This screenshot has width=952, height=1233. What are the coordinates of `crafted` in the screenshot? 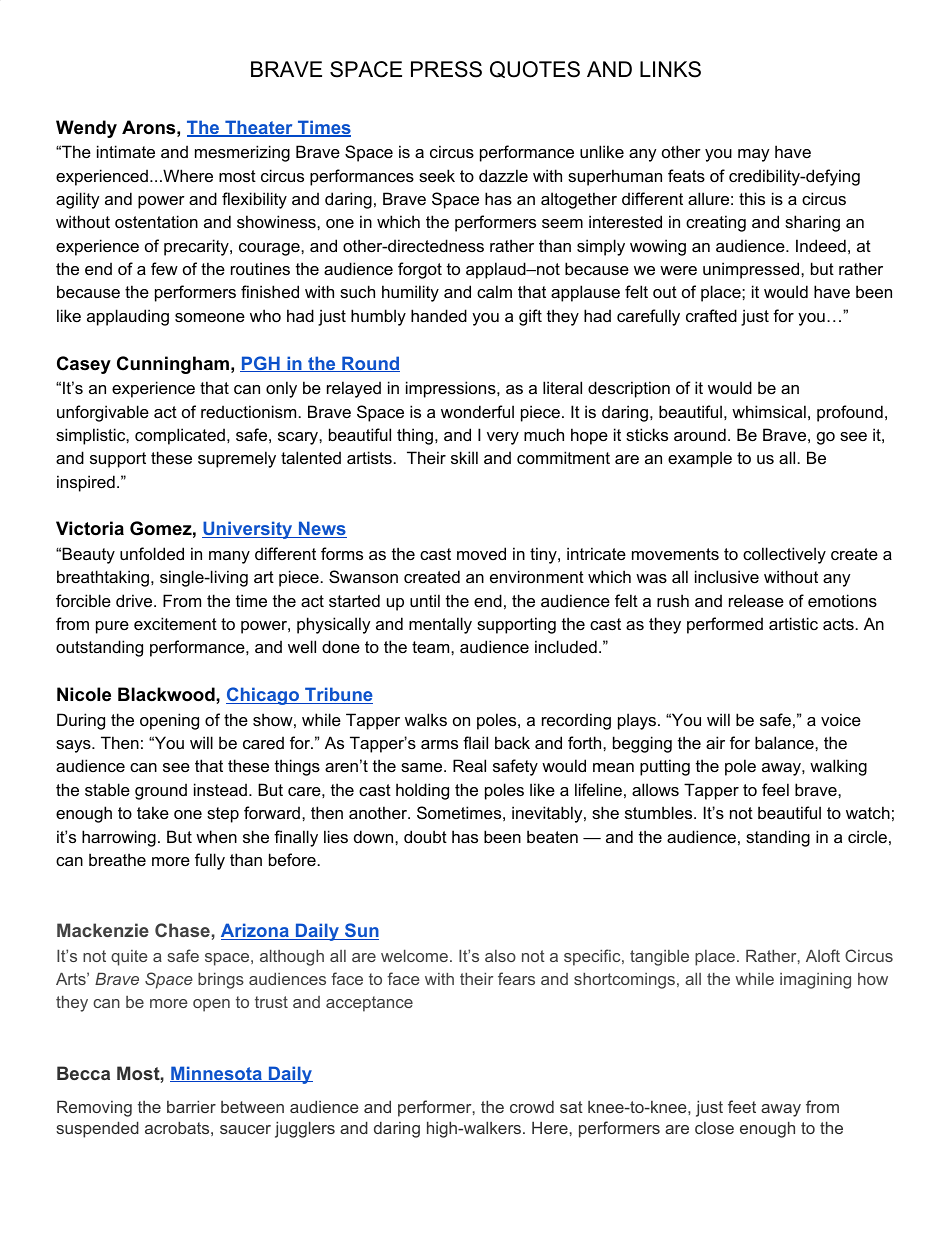 It's located at (711, 315).
